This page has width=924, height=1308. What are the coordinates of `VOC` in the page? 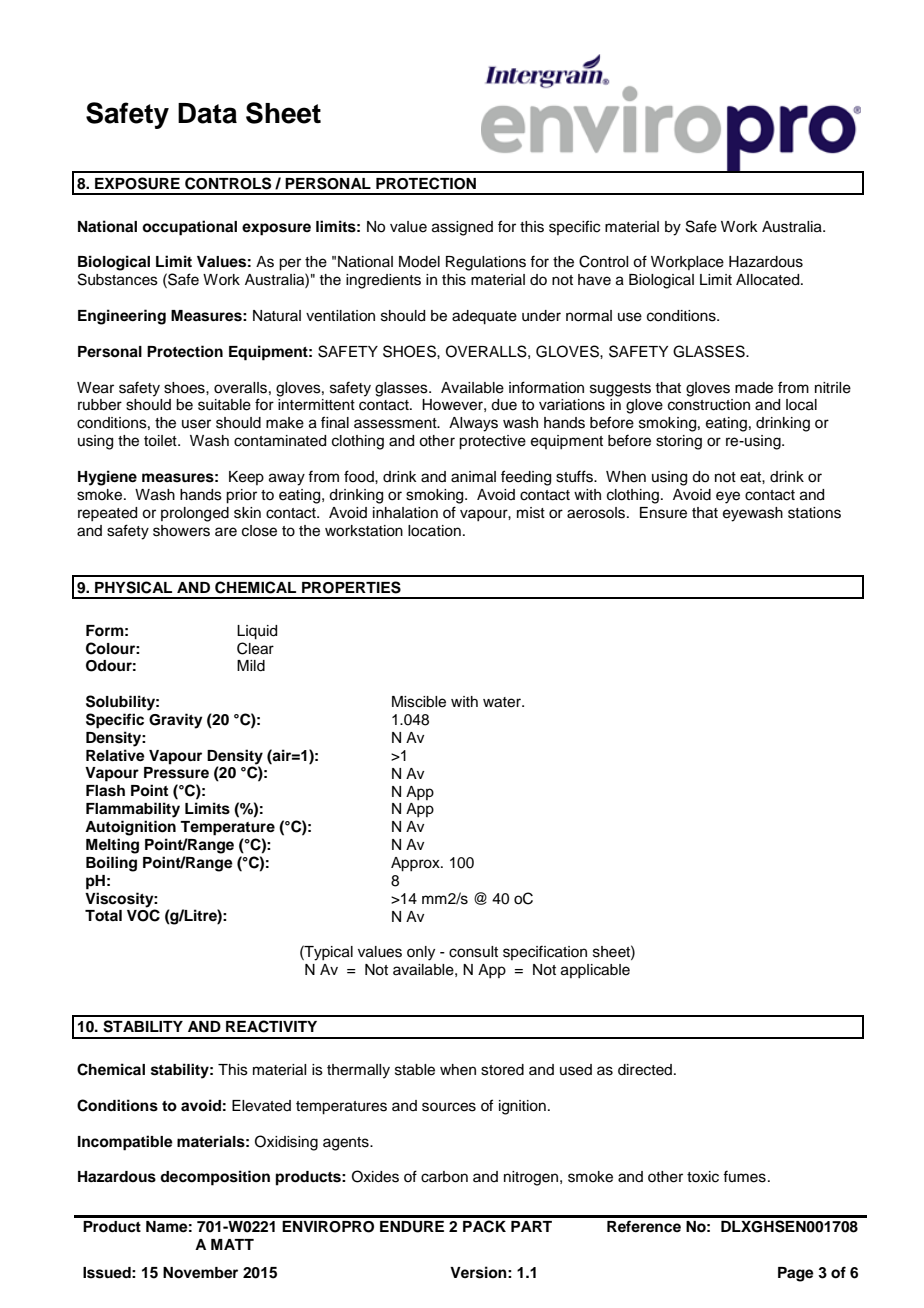 It's located at (143, 915).
